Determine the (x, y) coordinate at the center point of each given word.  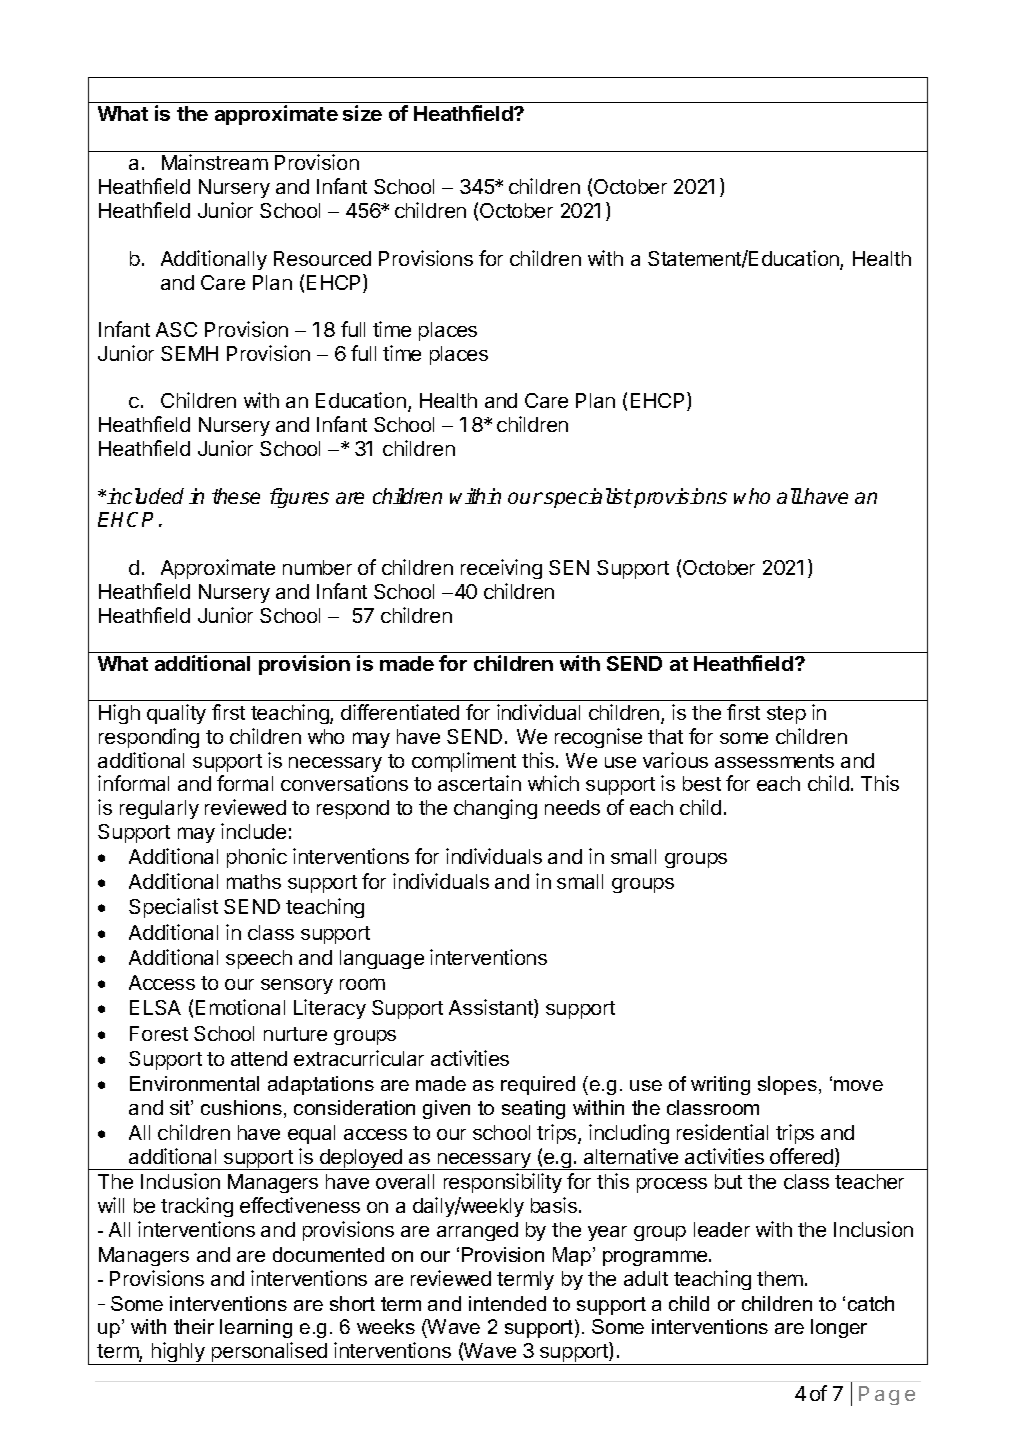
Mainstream (215, 162)
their (194, 1326)
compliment (464, 762)
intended (507, 1303)
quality (176, 714)
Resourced (322, 258)
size (362, 113)
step (786, 715)
